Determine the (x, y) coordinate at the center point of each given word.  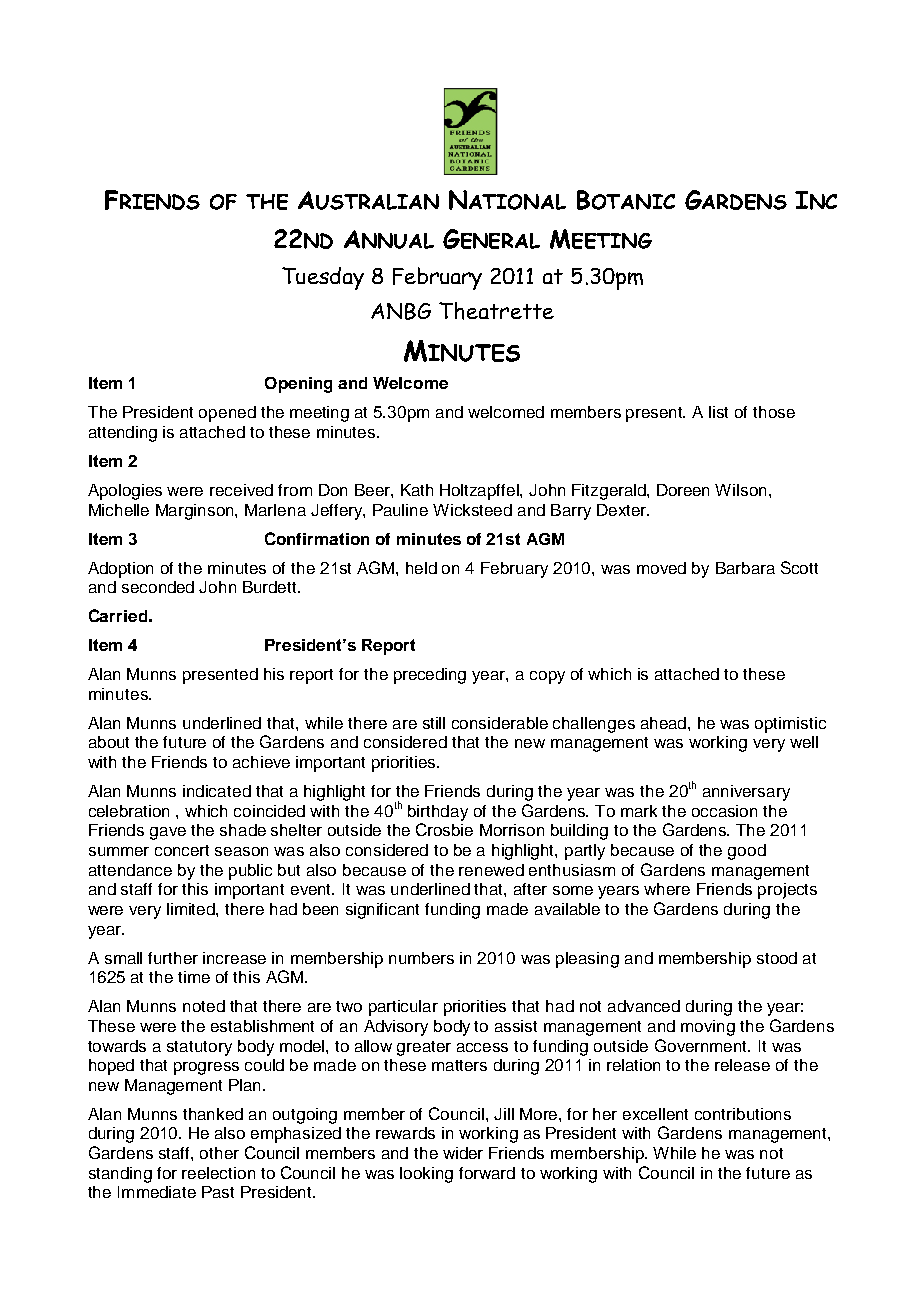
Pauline (400, 510)
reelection (218, 1173)
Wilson (740, 490)
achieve (261, 762)
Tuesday (323, 278)
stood (777, 958)
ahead (665, 723)
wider (463, 1153)
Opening (298, 385)
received (241, 490)
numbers (421, 958)
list (718, 412)
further (173, 958)
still (434, 723)
